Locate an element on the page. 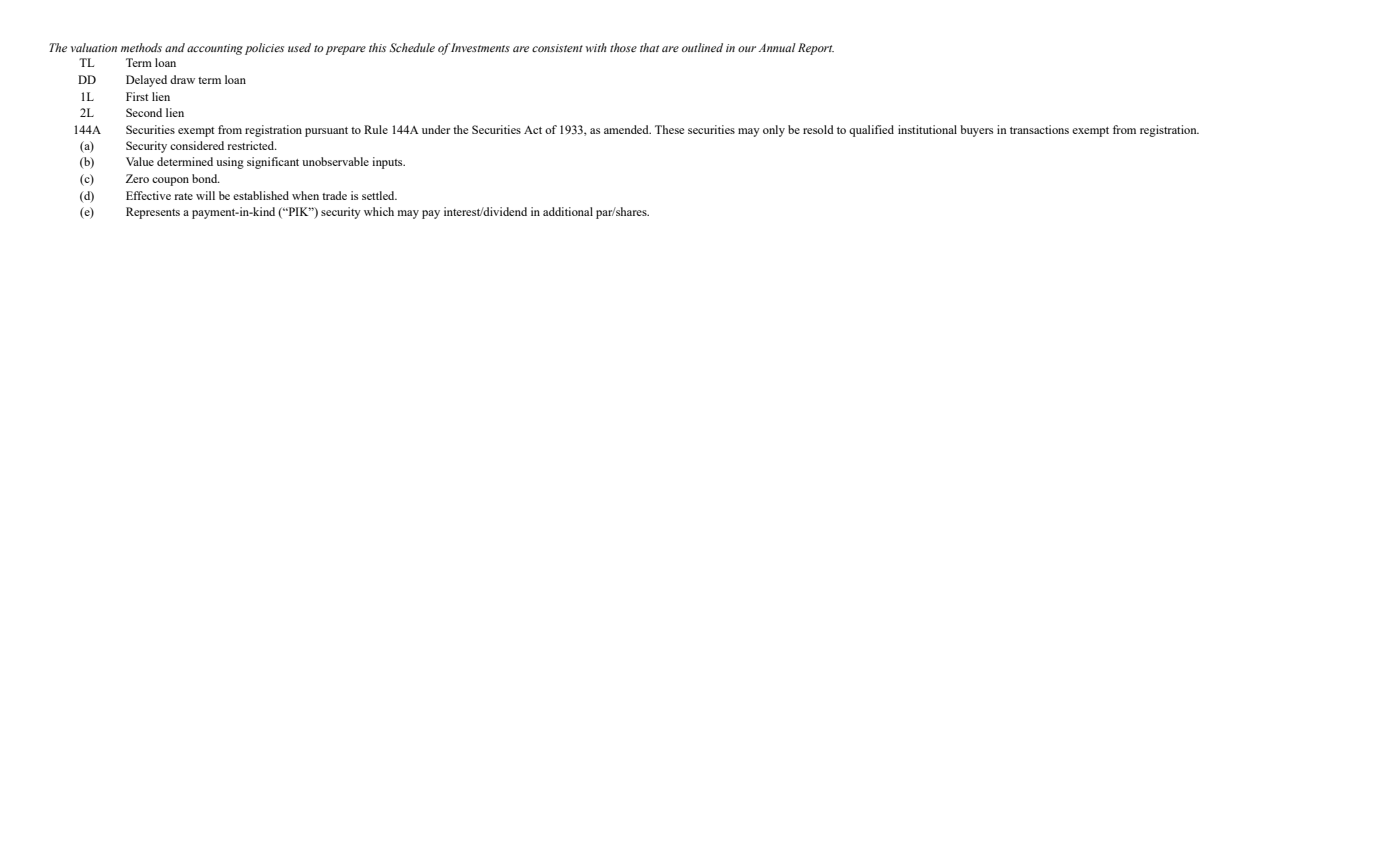 The width and height of the document is (1400, 850). consistent is located at coordinates (557, 48).
